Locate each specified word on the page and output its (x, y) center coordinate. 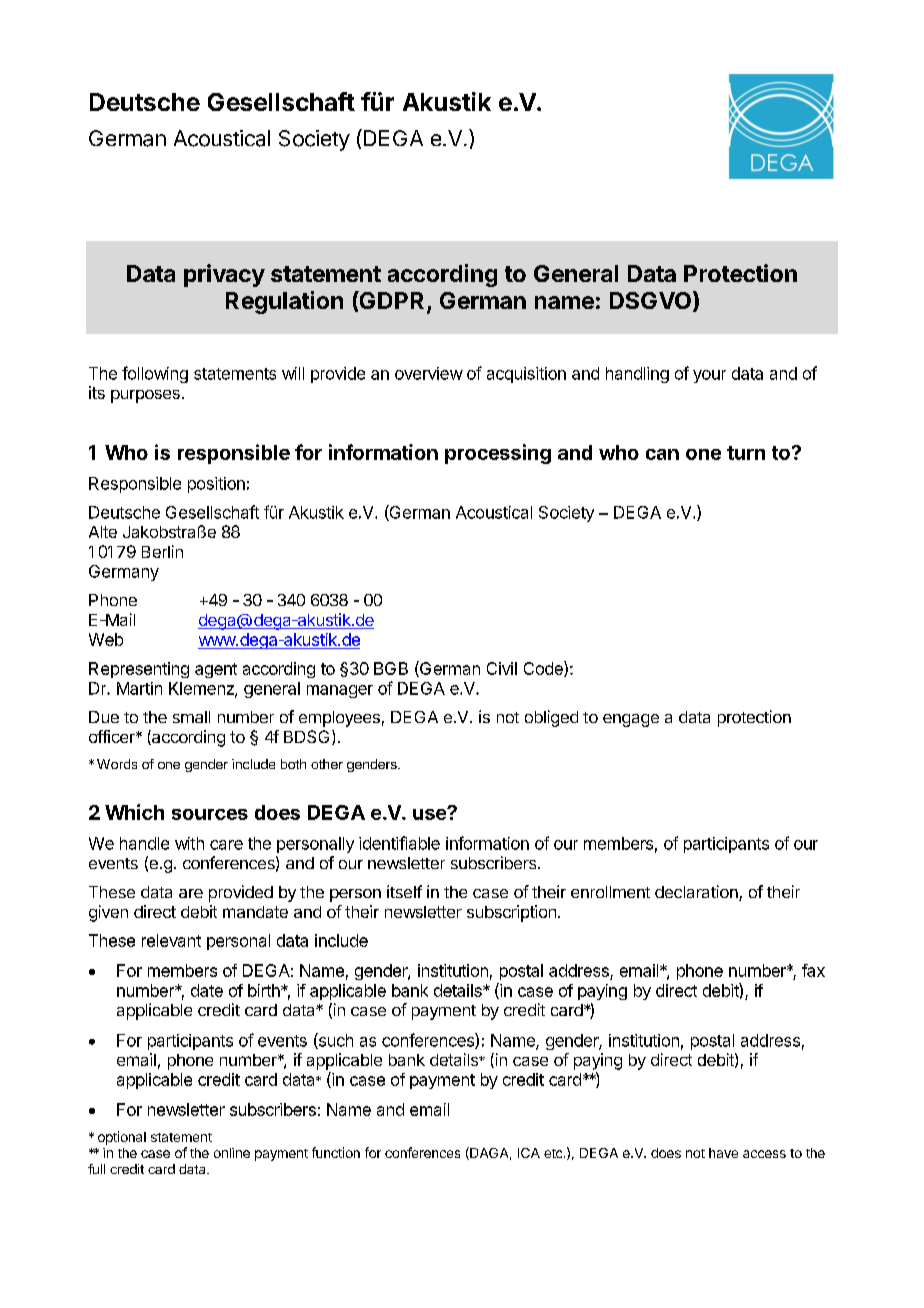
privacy (224, 275)
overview (429, 373)
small (191, 717)
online (232, 1153)
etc (554, 1153)
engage (631, 720)
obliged (551, 718)
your (709, 376)
